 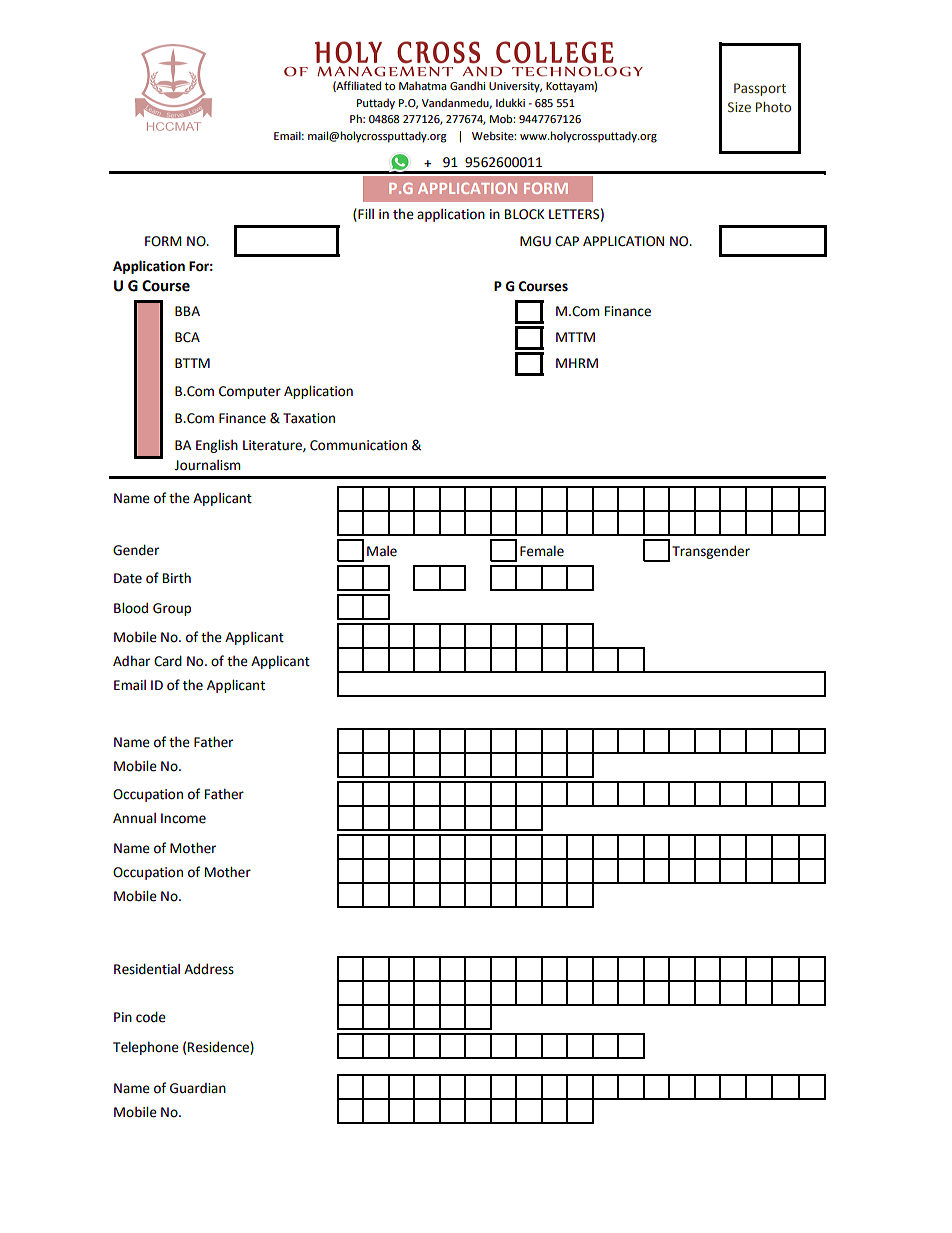 I want to click on Card, so click(x=168, y=661).
